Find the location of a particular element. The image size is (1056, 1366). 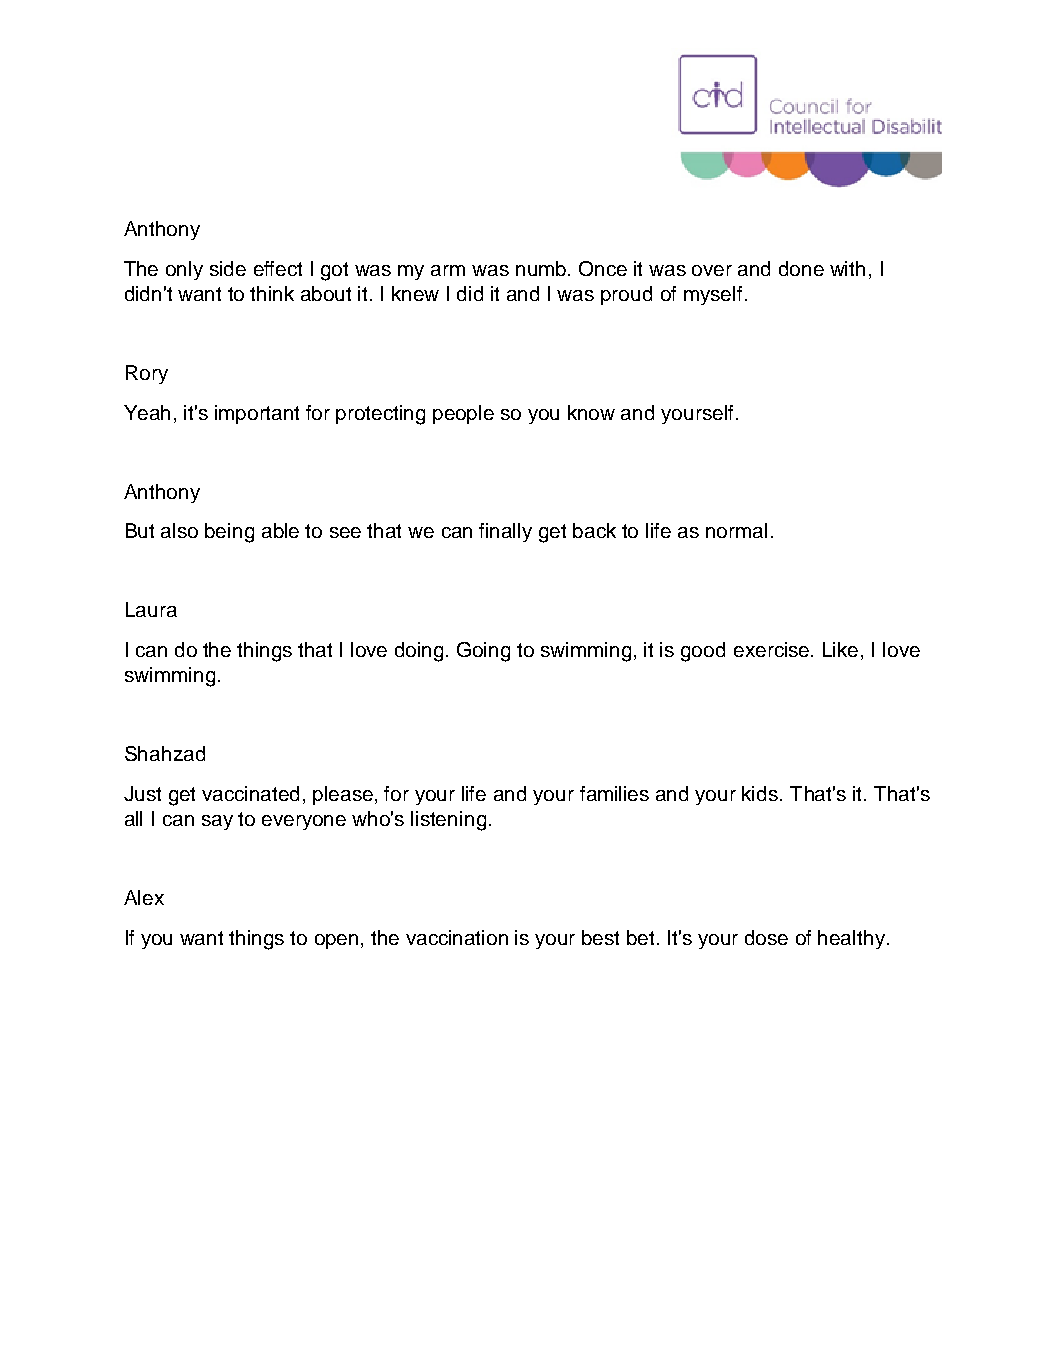

Alex is located at coordinates (144, 897).
